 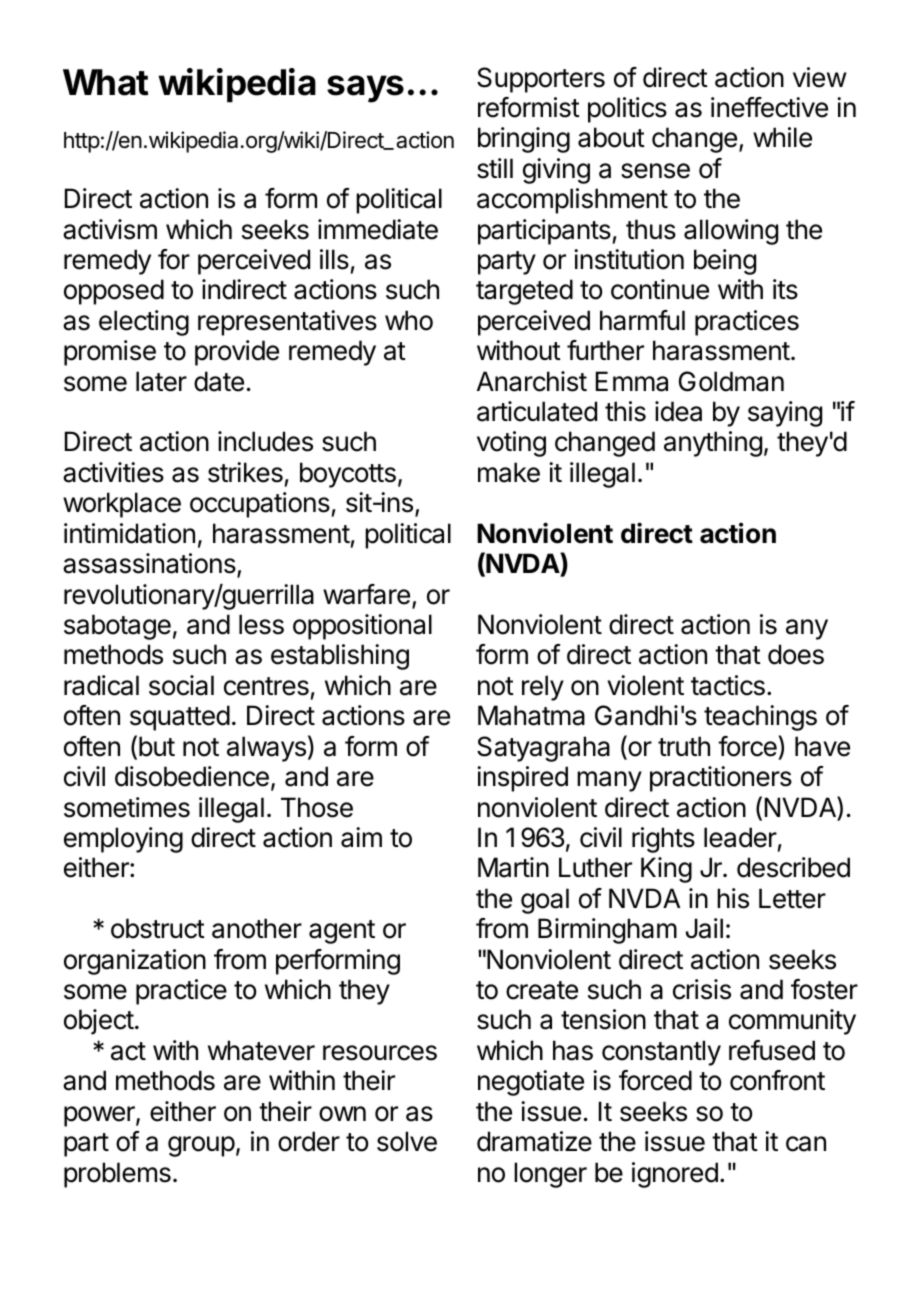 I want to click on sabotage, so click(x=117, y=627).
